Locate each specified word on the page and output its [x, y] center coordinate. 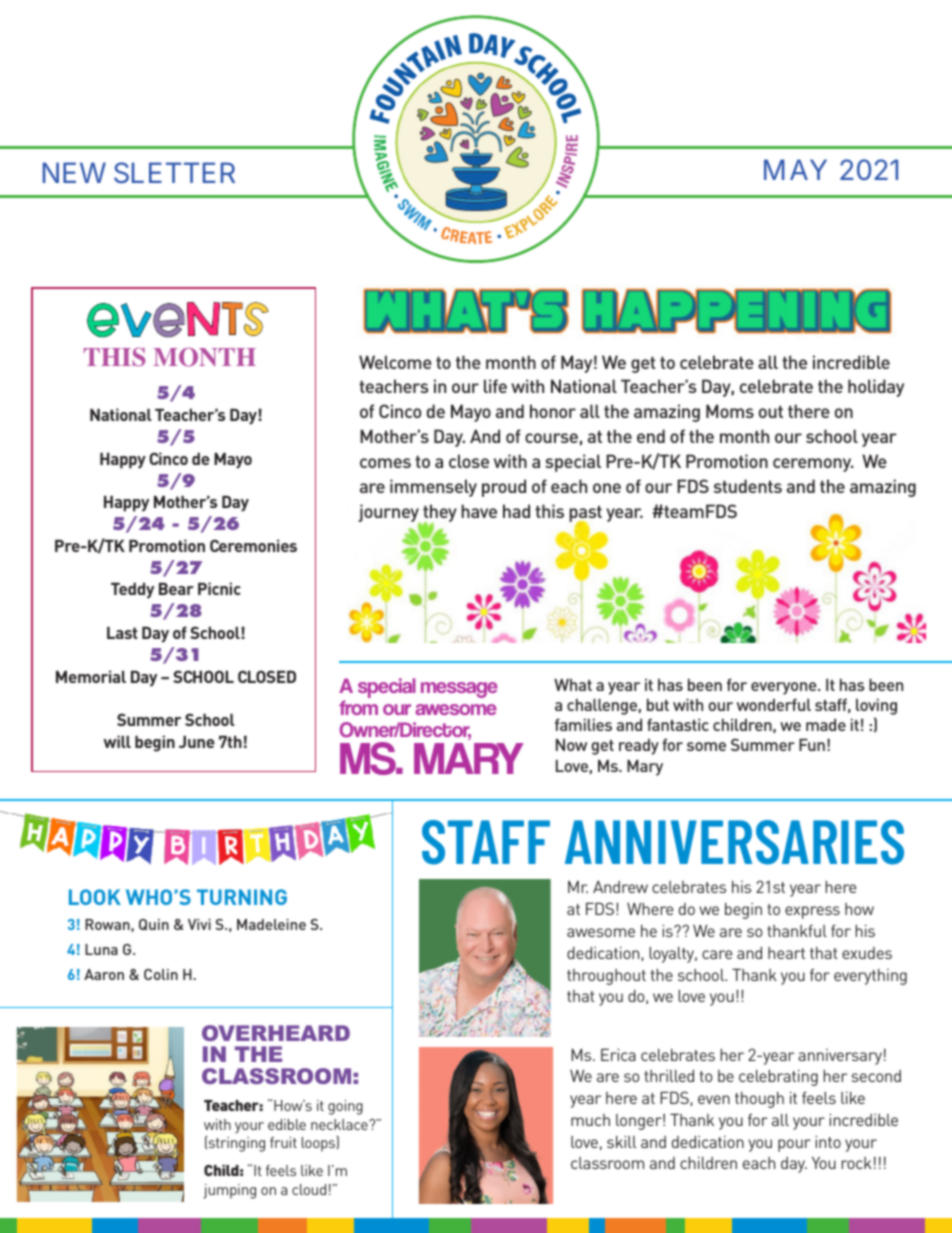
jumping [229, 1191]
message [459, 690]
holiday [876, 388]
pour [794, 1145]
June [197, 742]
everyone [785, 688]
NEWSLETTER [139, 173]
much [590, 1120]
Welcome [395, 362]
